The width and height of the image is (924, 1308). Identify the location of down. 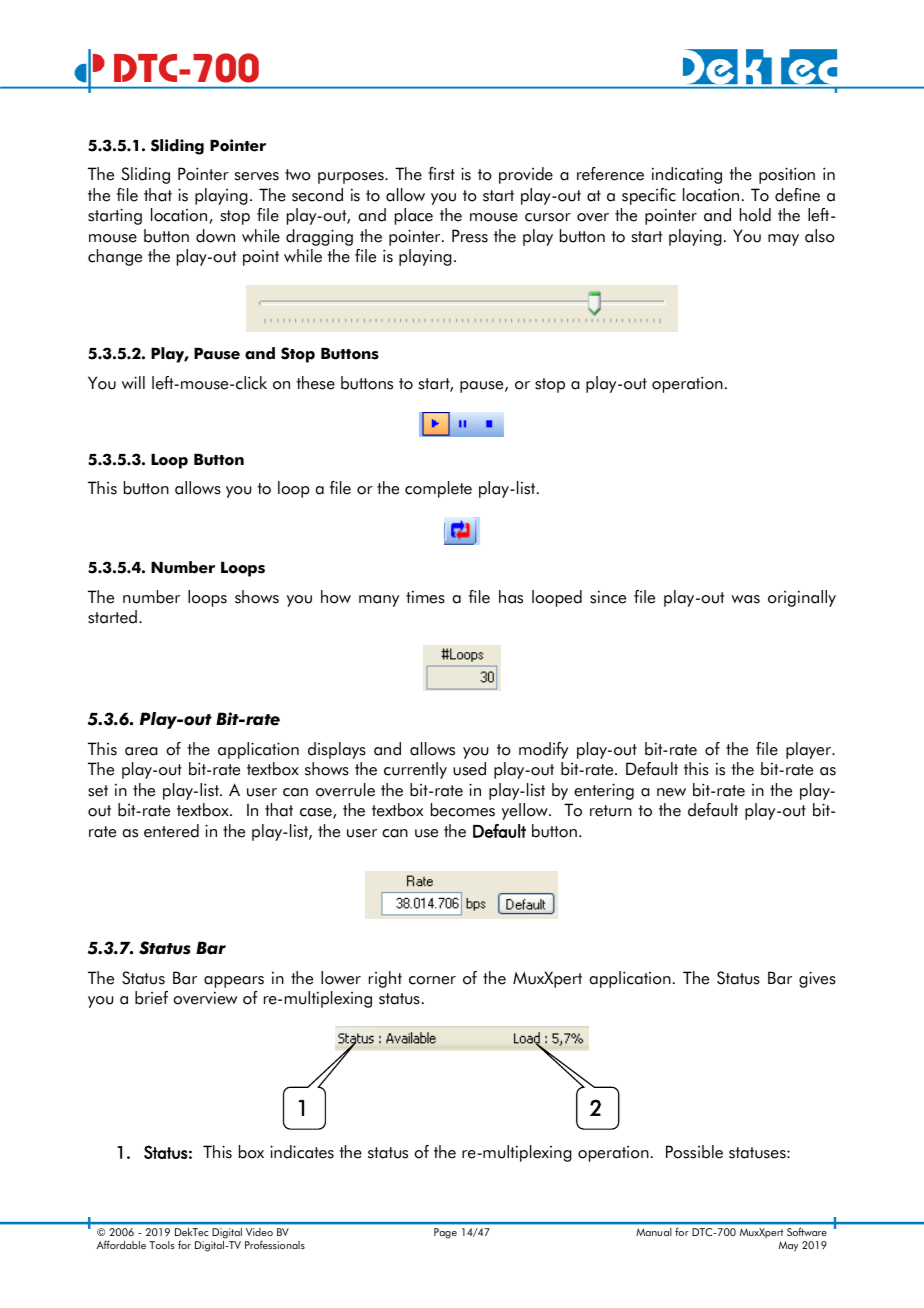
(215, 236).
